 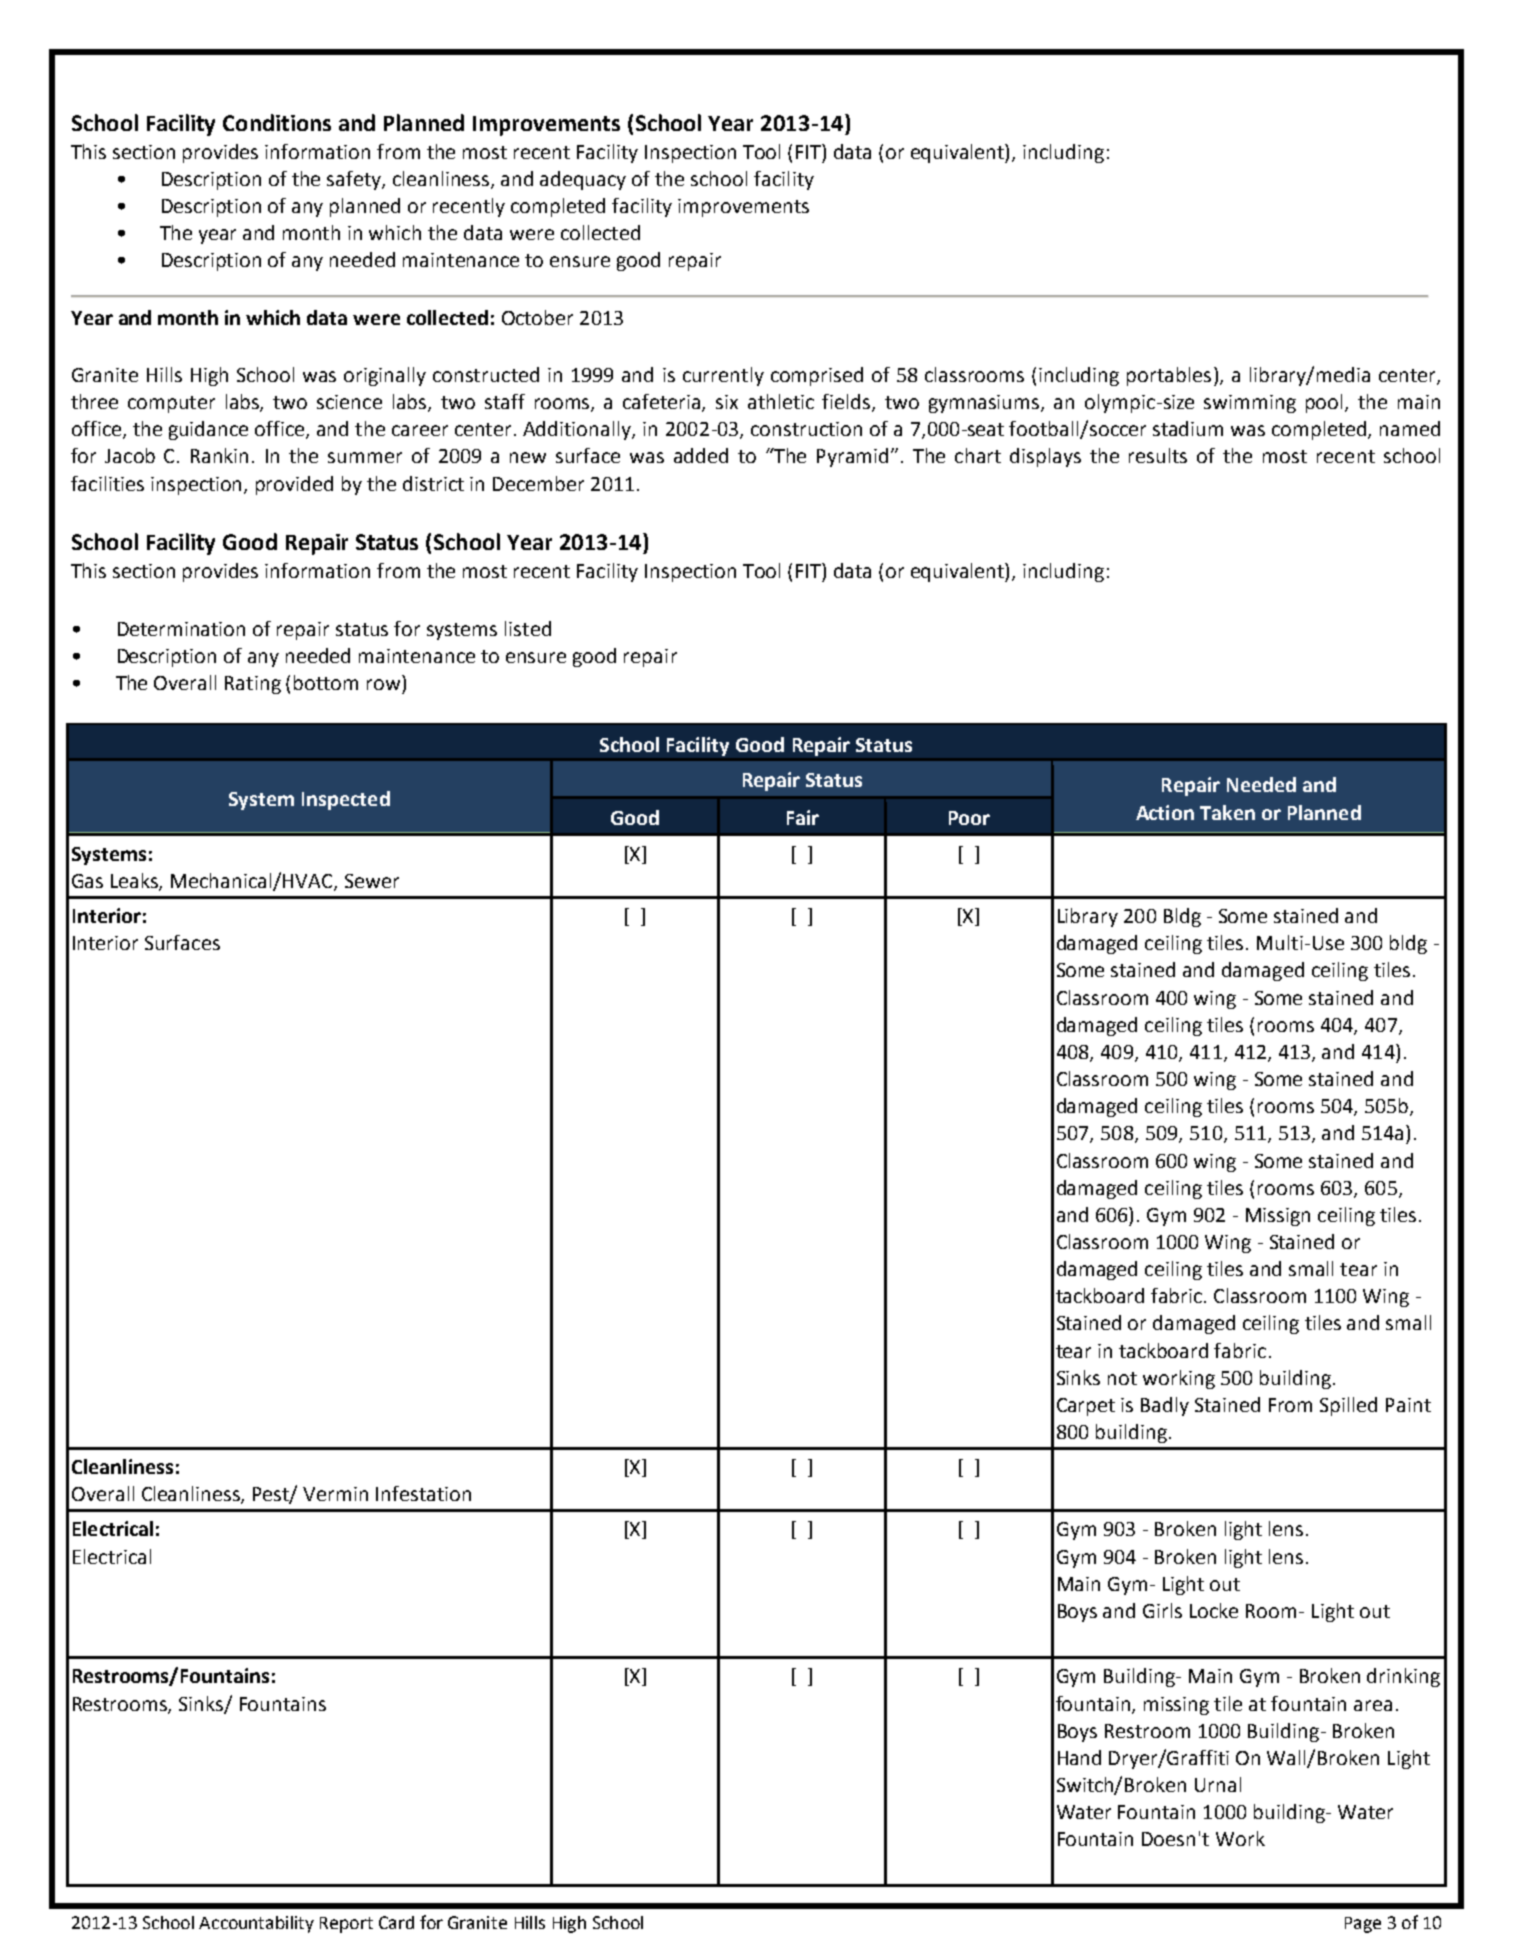 What do you see at coordinates (1169, 376) in the image?
I see `portables` at bounding box center [1169, 376].
